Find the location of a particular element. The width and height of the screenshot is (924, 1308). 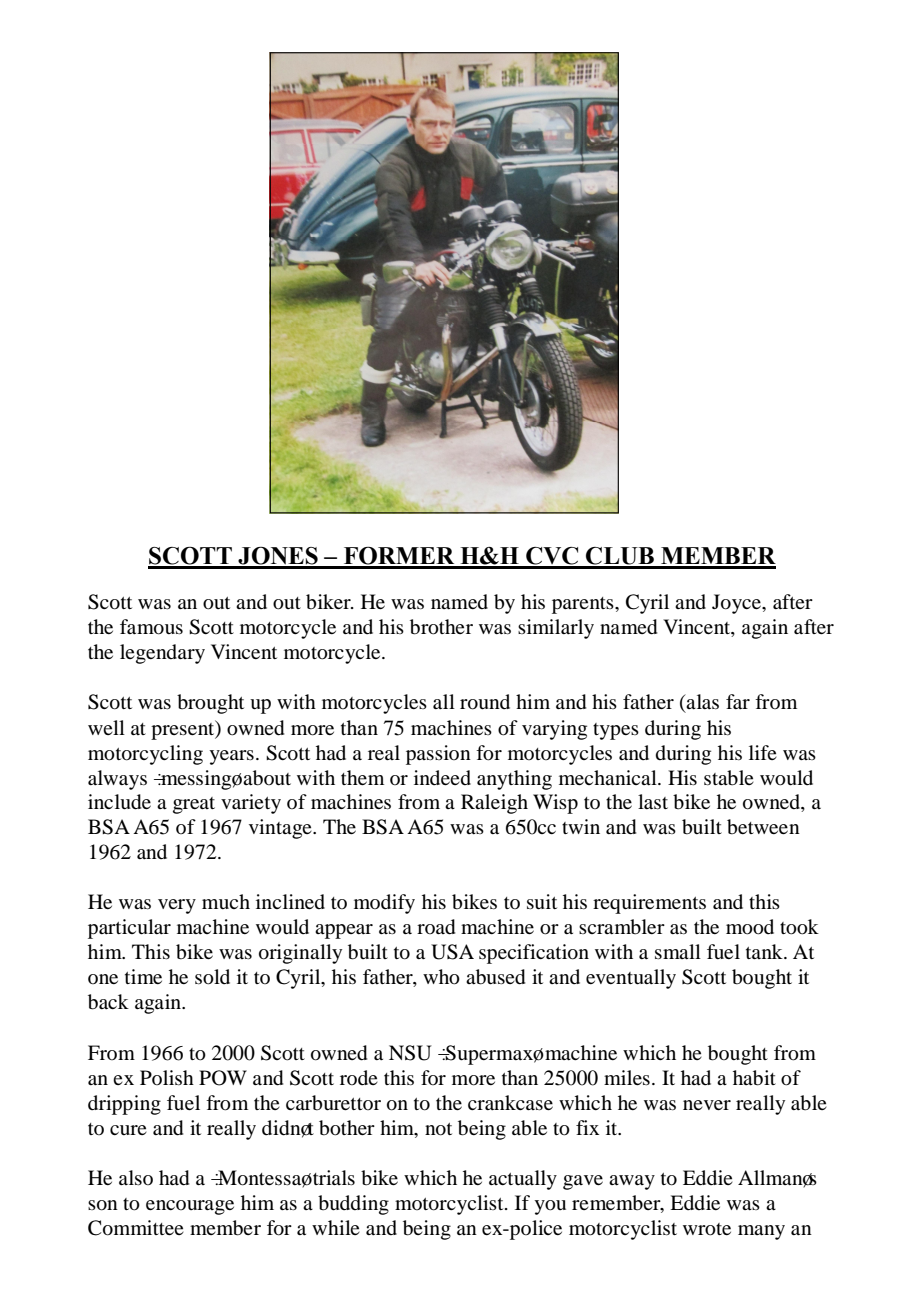

budding is located at coordinates (353, 1205).
